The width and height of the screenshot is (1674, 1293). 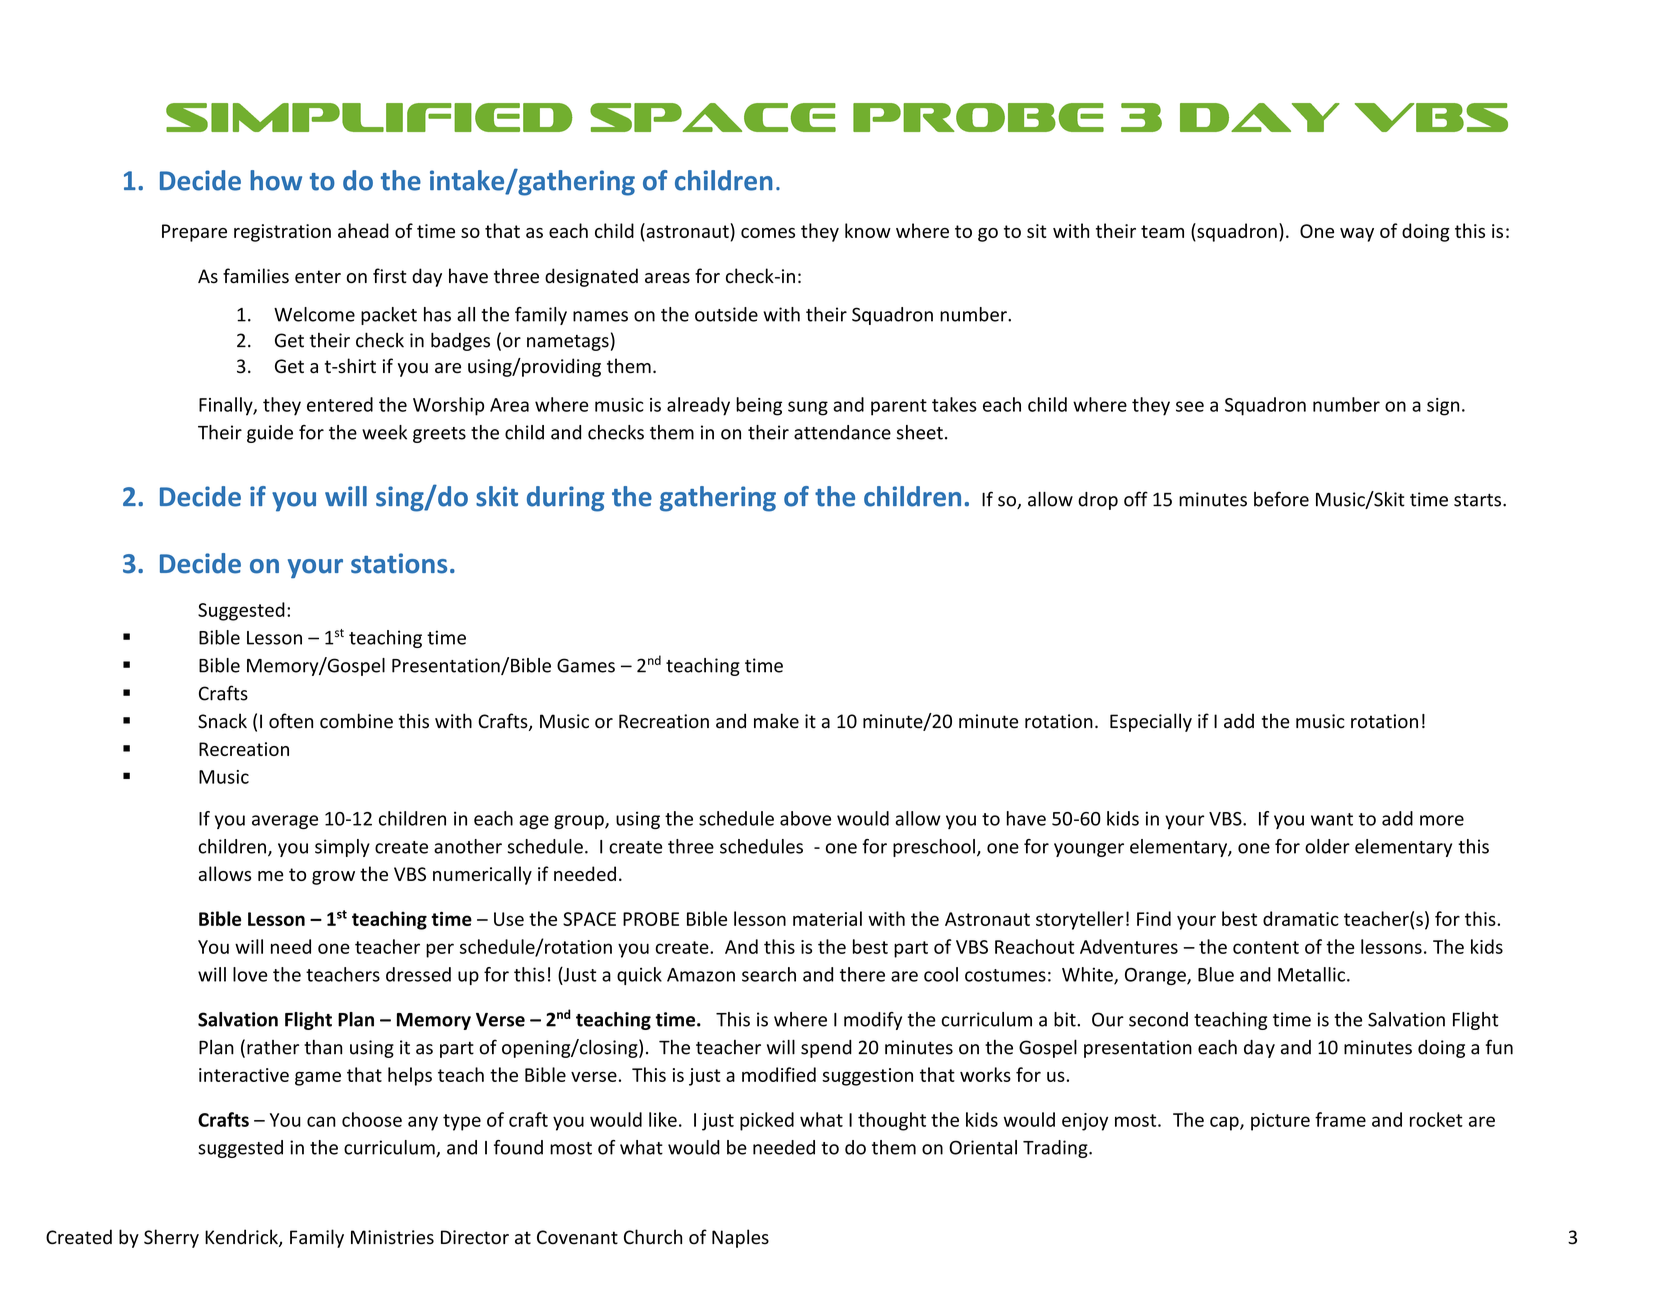 I want to click on make, so click(x=776, y=721).
